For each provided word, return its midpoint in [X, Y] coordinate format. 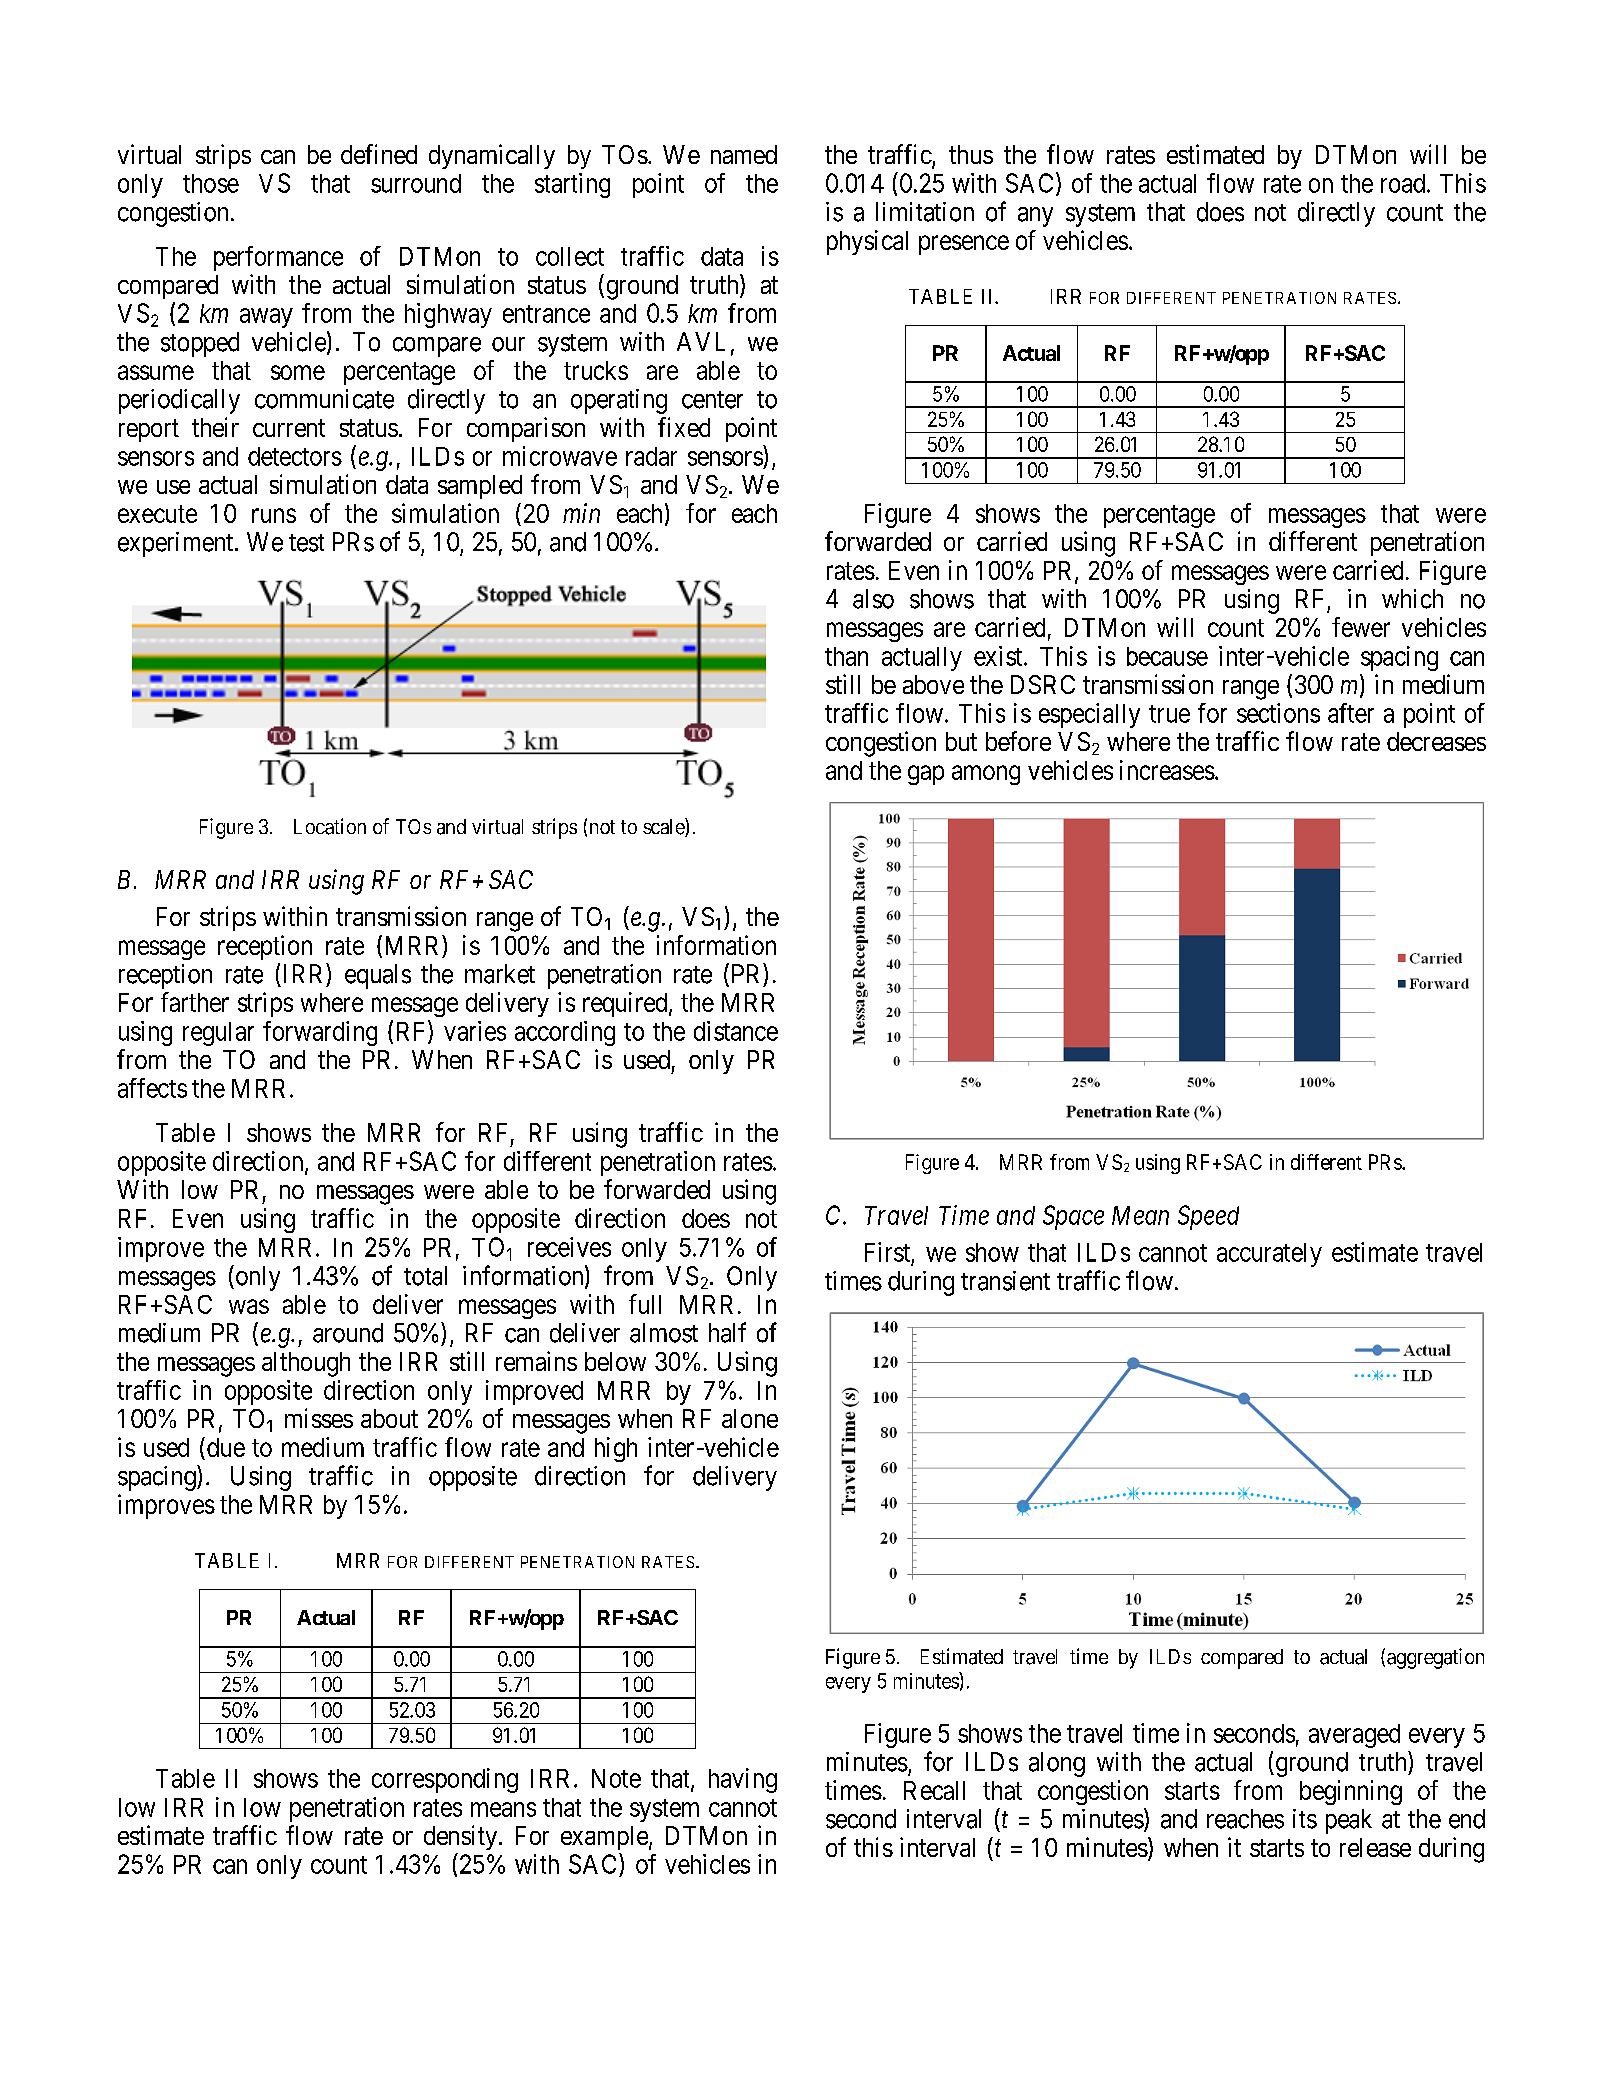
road [1404, 183]
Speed [1208, 1217]
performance [278, 258]
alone [750, 1418]
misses [319, 1418]
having [743, 1780]
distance [736, 1031]
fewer [1361, 627]
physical [867, 242]
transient [1005, 1281]
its [1305, 1819]
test [306, 543]
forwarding [320, 1033]
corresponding [445, 1780]
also [873, 599]
